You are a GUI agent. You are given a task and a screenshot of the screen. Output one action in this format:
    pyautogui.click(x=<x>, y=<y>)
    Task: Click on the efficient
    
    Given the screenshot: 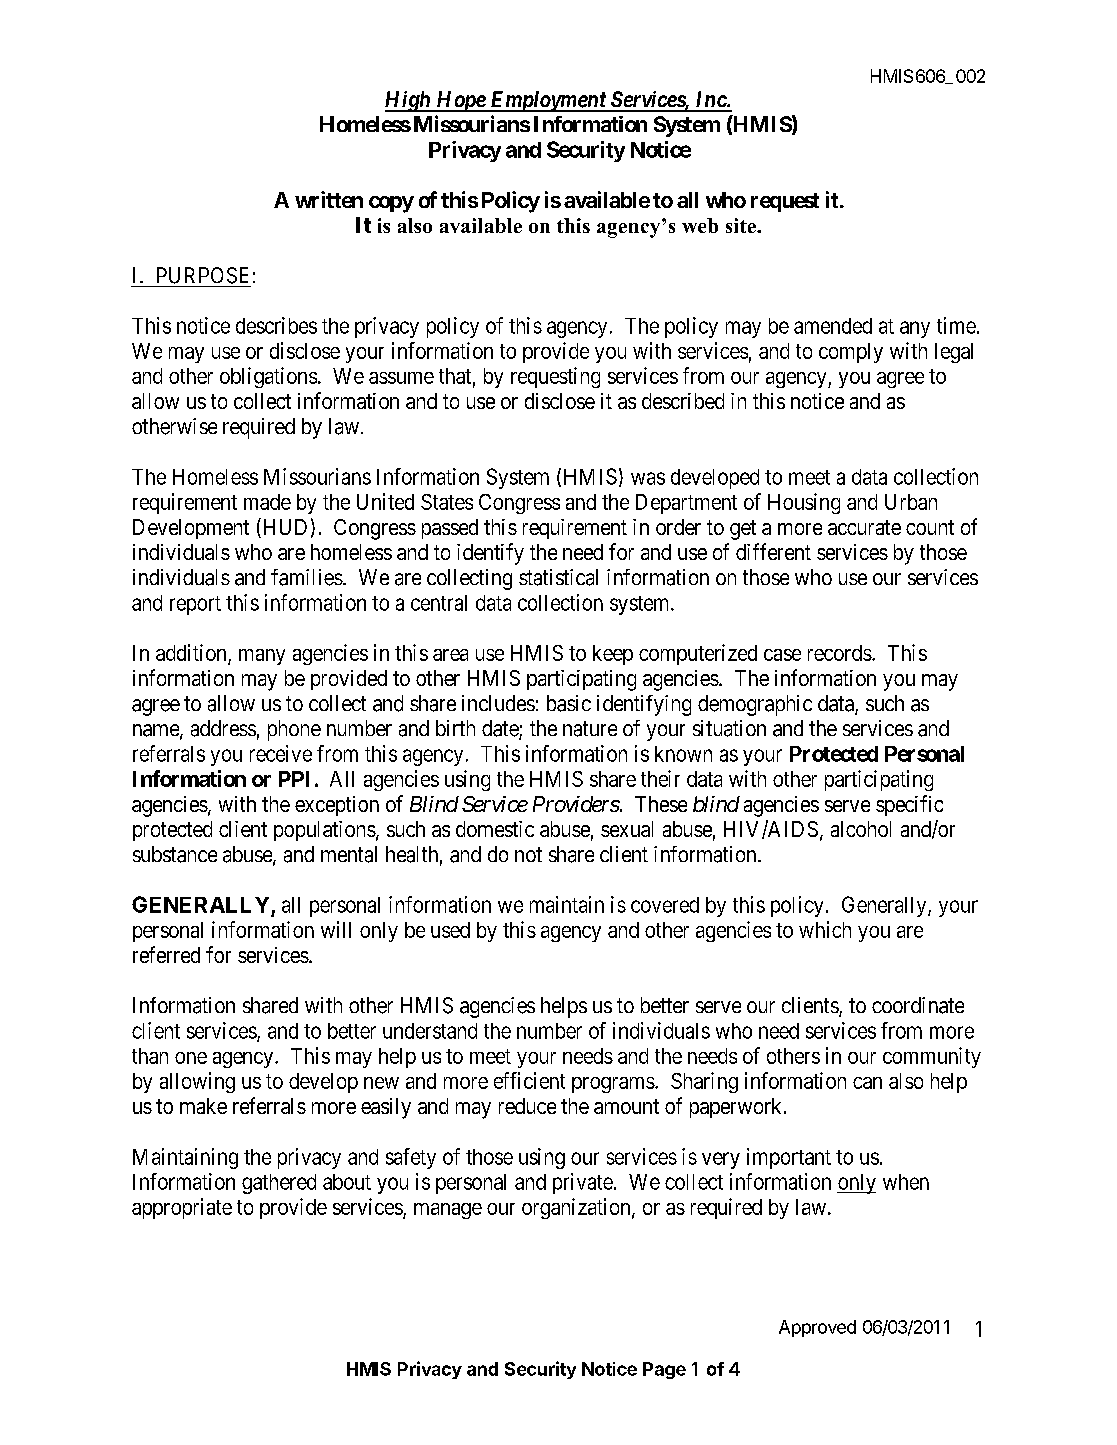 What is the action you would take?
    pyautogui.click(x=529, y=1080)
